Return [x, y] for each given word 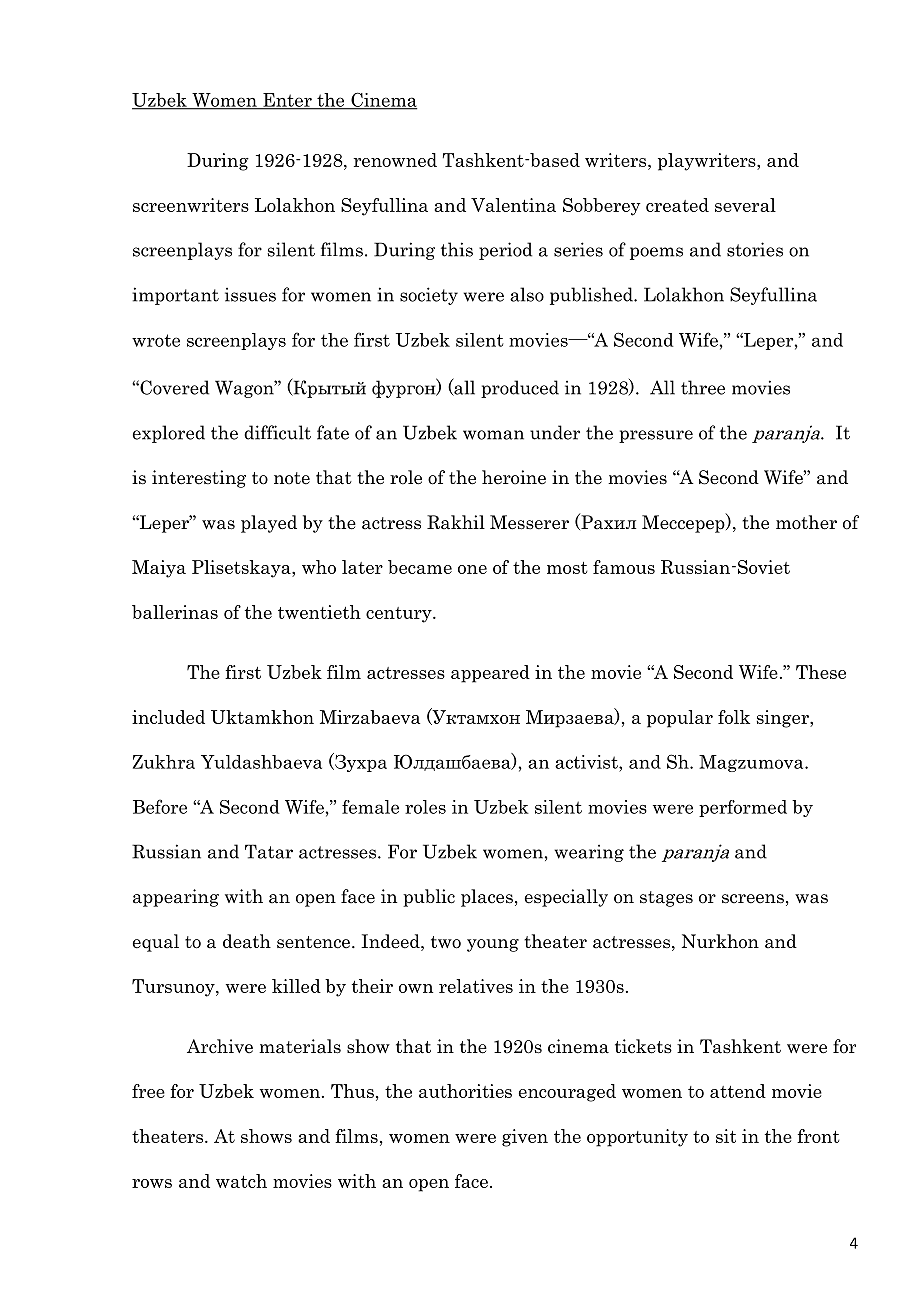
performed [743, 808]
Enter [287, 101]
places [487, 898]
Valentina [513, 205]
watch [241, 1181]
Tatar [269, 851]
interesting [199, 479]
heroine [514, 477]
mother [806, 522]
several [745, 205]
